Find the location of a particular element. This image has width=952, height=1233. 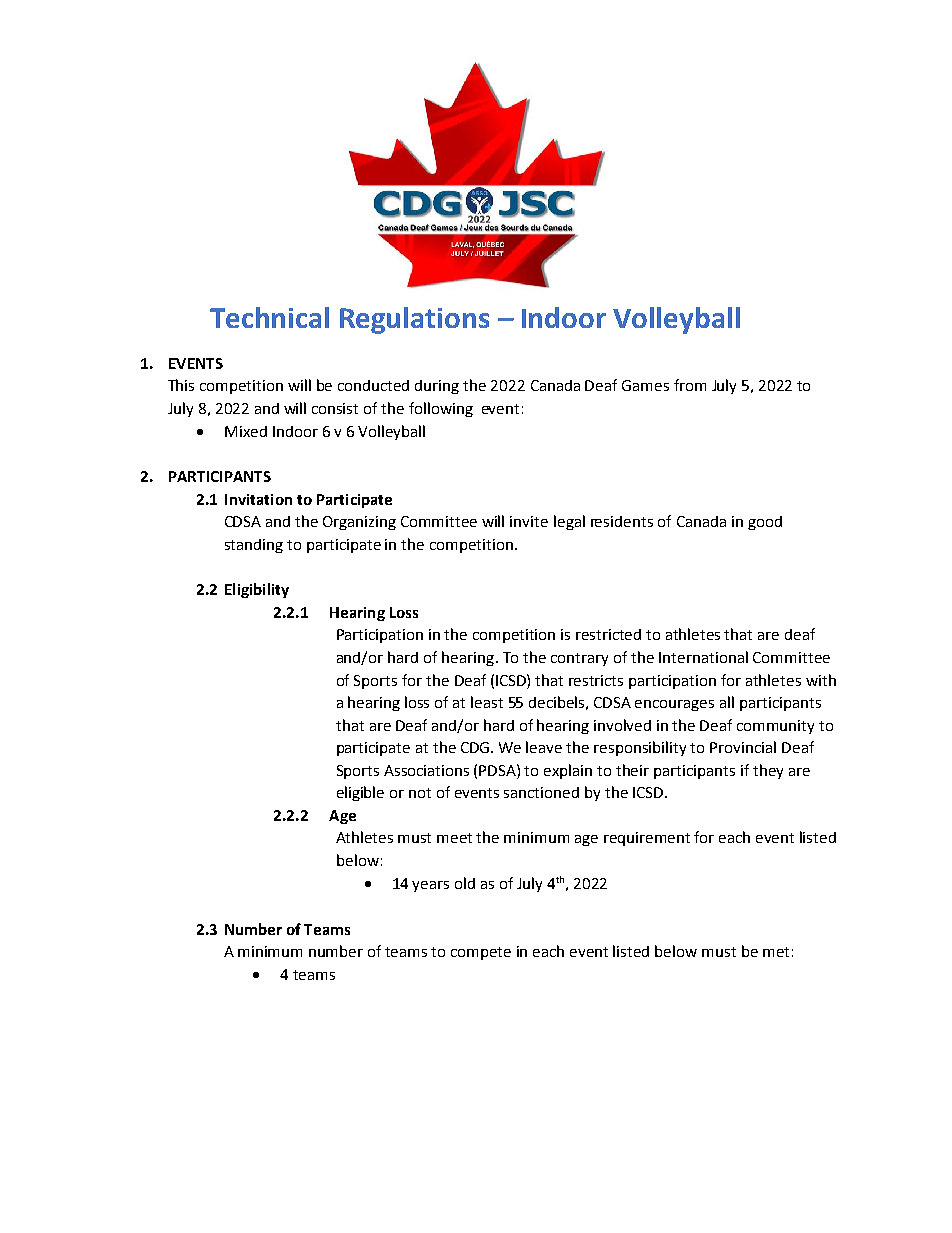

met is located at coordinates (776, 952).
